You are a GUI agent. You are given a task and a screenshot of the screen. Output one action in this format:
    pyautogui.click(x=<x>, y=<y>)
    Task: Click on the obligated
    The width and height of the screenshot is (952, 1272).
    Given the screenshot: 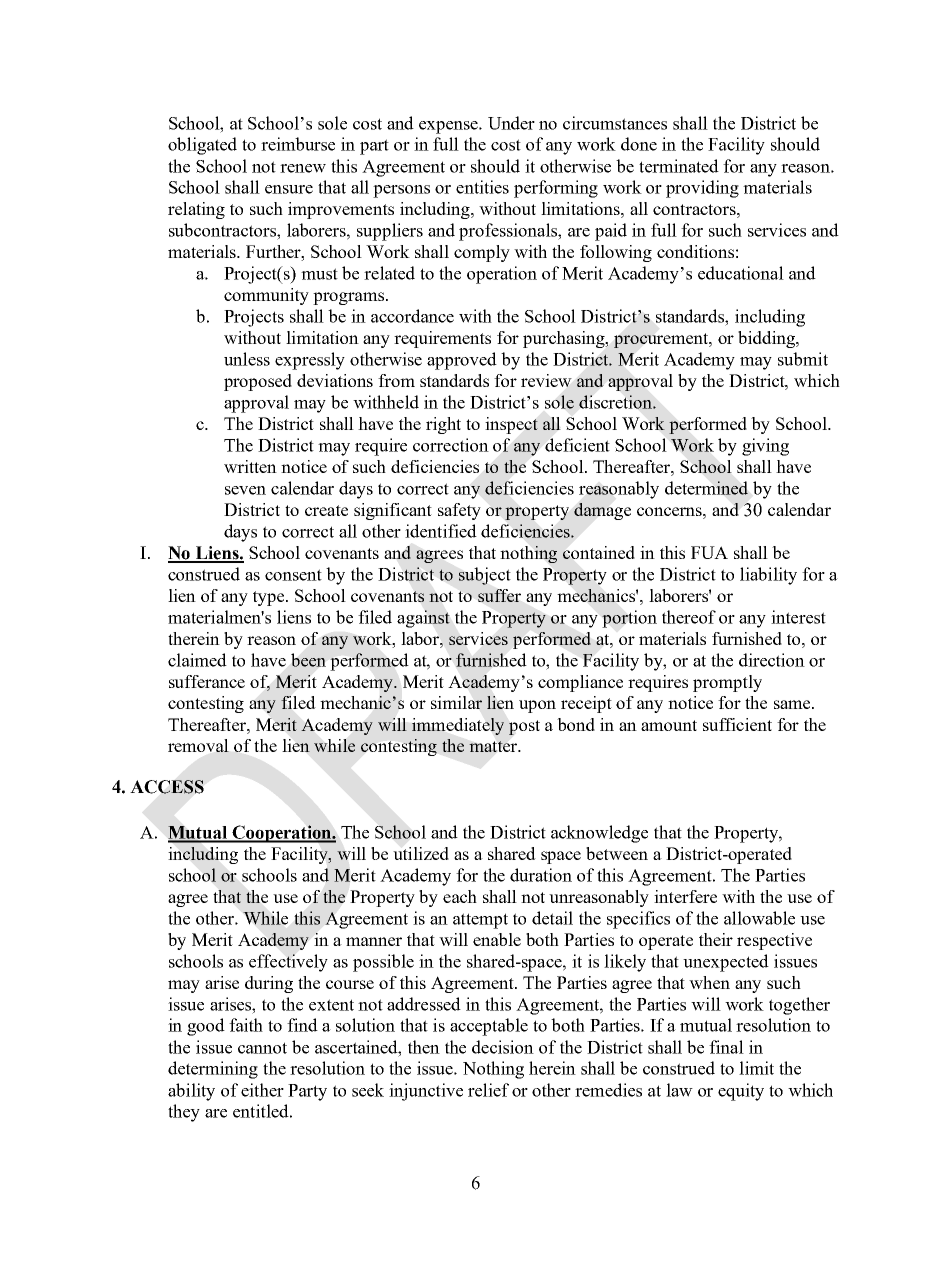 What is the action you would take?
    pyautogui.click(x=202, y=146)
